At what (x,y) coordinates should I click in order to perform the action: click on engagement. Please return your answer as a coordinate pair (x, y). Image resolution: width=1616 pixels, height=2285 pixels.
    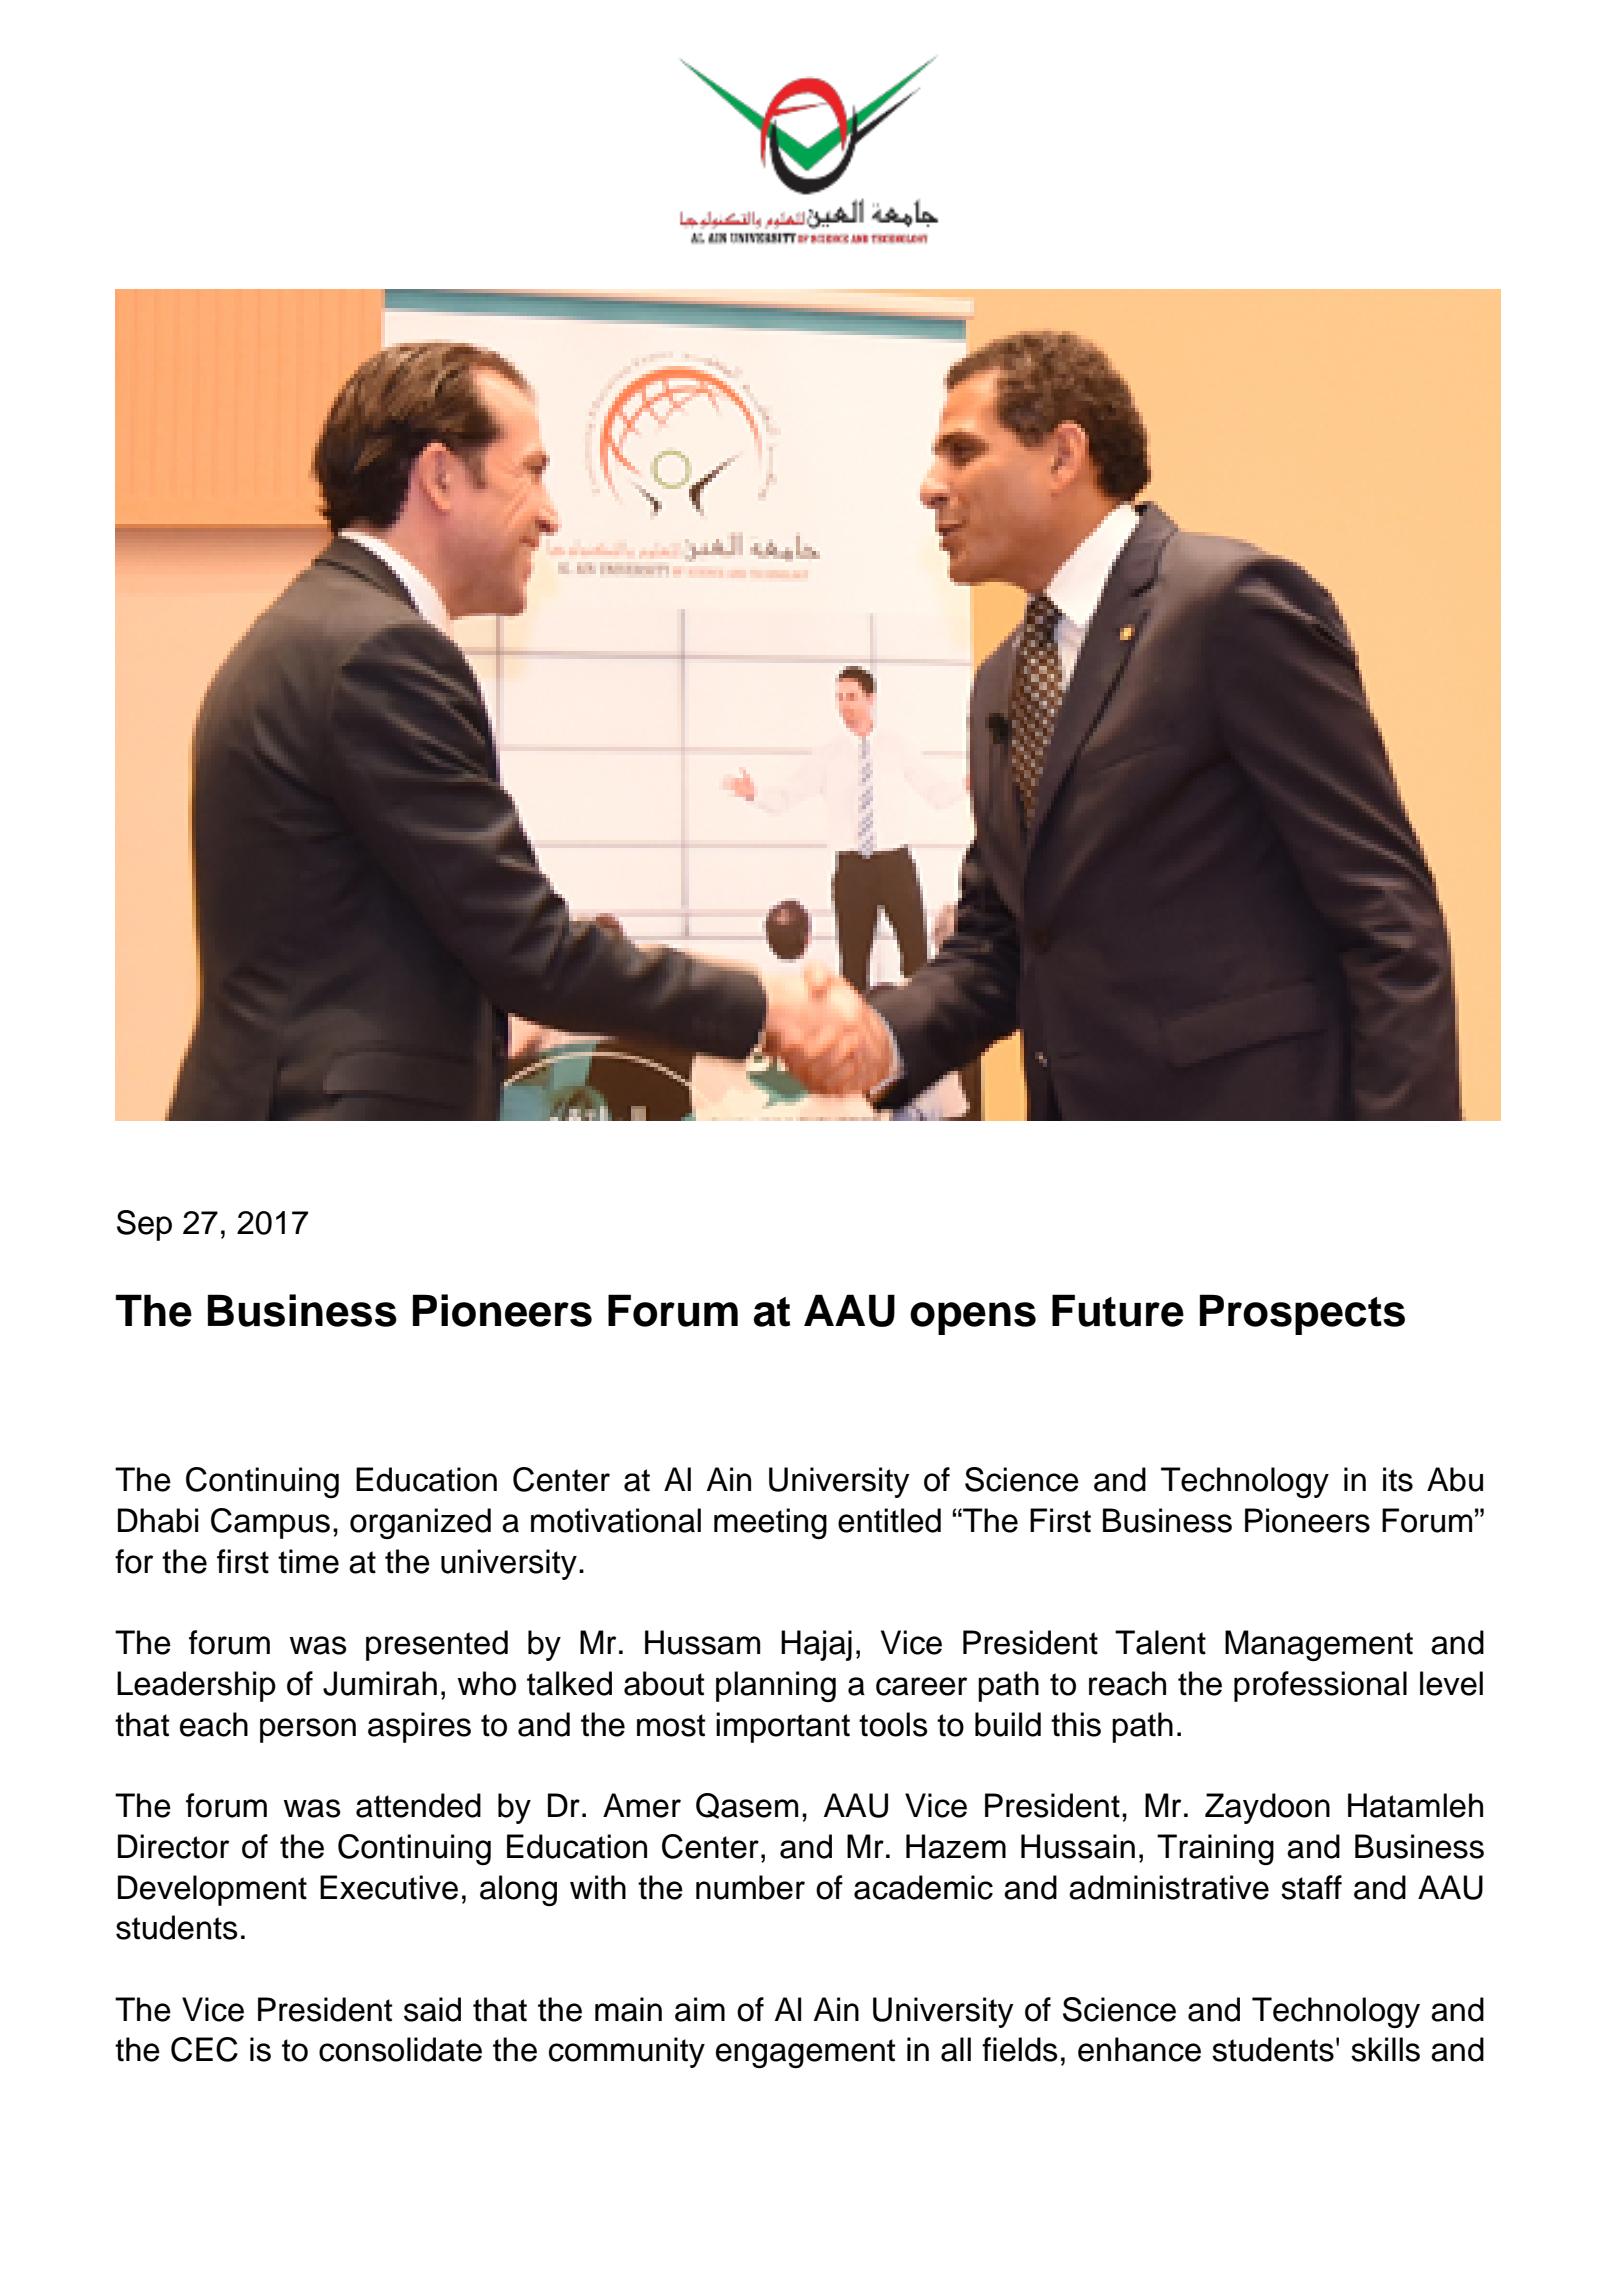
    Looking at the image, I should click on (805, 2053).
